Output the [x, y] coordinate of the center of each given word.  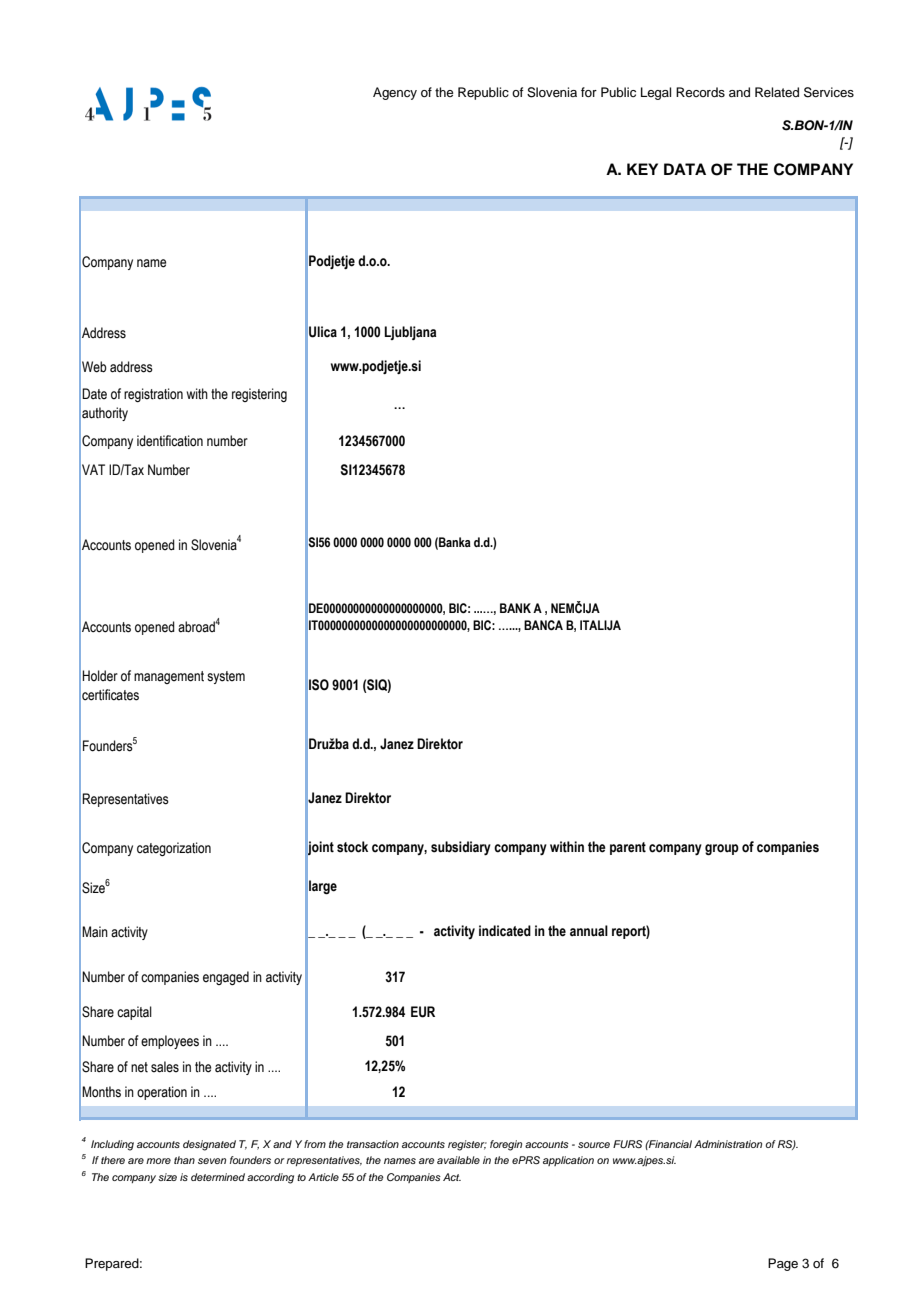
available [458, 1160]
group [722, 850]
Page [783, 1264]
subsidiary [461, 848]
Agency [395, 93]
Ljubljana [410, 333]
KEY [642, 169]
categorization [174, 849]
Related [777, 92]
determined [218, 1177]
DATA [685, 169]
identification [170, 441]
